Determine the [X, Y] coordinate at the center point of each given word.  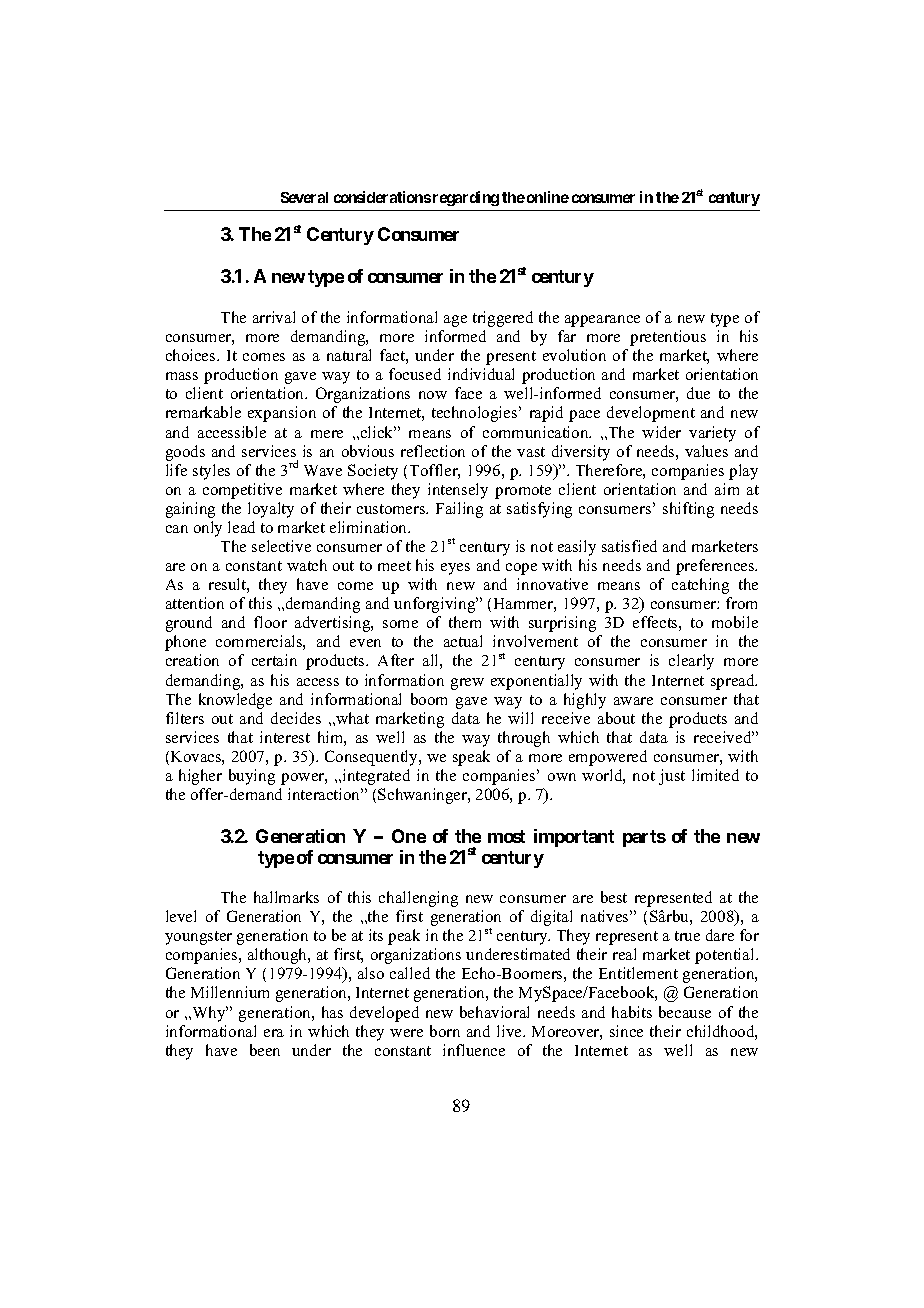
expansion [282, 414]
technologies [476, 414]
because [685, 1012]
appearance [602, 321]
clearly [691, 662]
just [672, 777]
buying [252, 777]
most [506, 836]
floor [270, 622]
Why [209, 1014]
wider [661, 432]
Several [304, 197]
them [465, 622]
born [445, 1031]
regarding [466, 198]
